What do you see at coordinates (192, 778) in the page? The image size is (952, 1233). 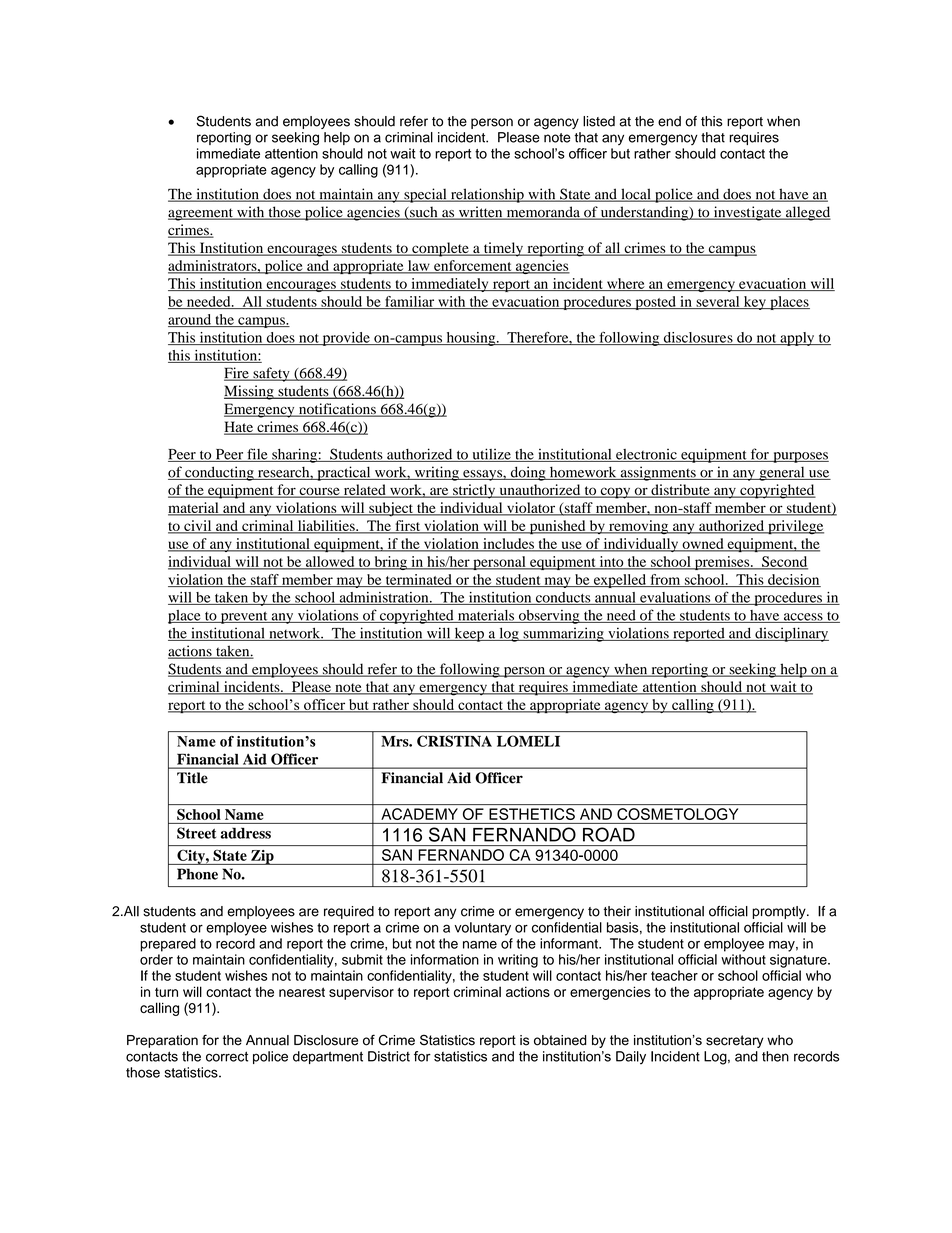 I see `Title` at bounding box center [192, 778].
